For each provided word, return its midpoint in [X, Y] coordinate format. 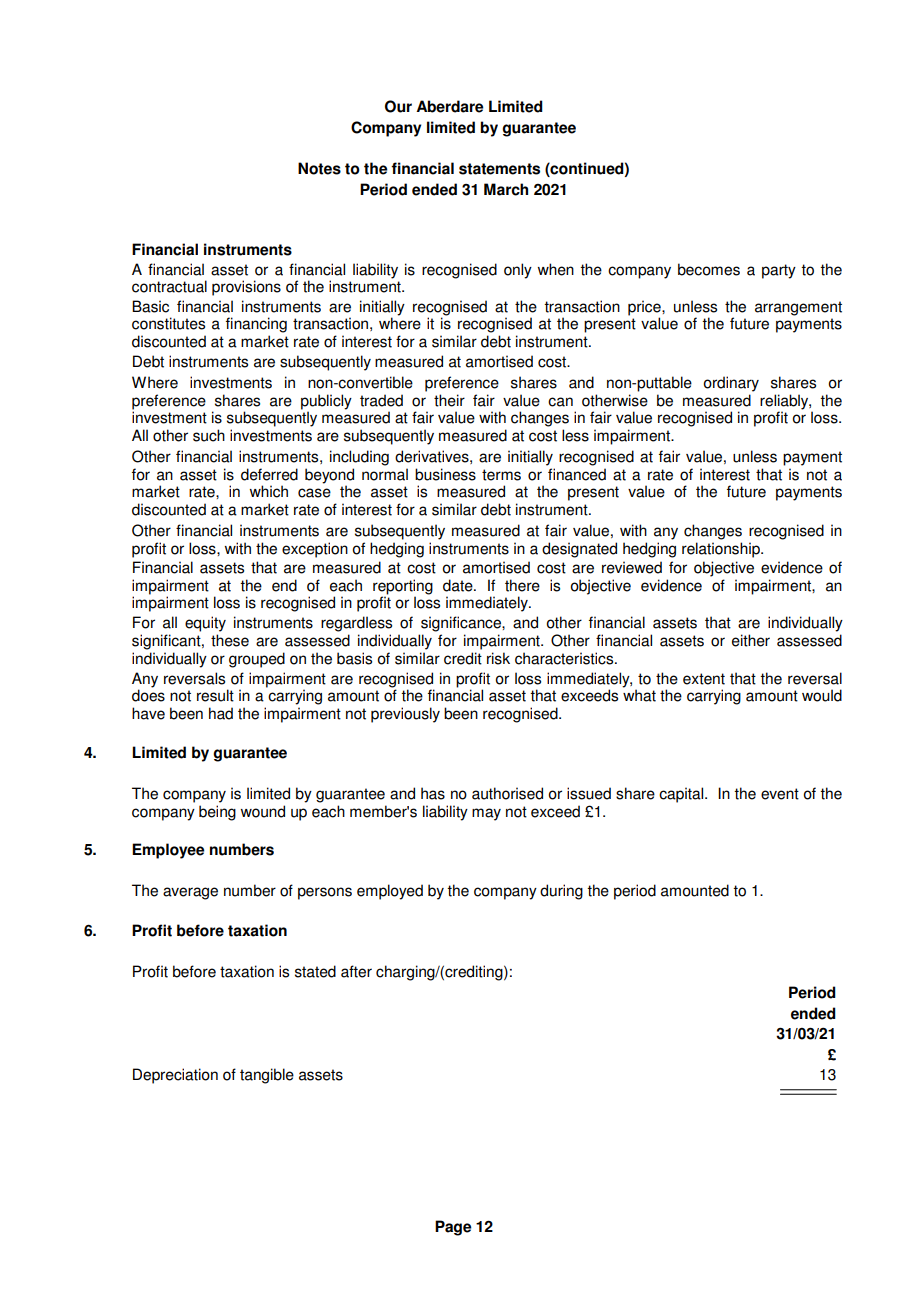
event [780, 794]
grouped [257, 660]
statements [499, 169]
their [449, 400]
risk [498, 658]
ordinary [731, 384]
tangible [267, 1076]
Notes [319, 168]
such [209, 435]
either [751, 640]
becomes [709, 269]
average [190, 893]
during [561, 892]
